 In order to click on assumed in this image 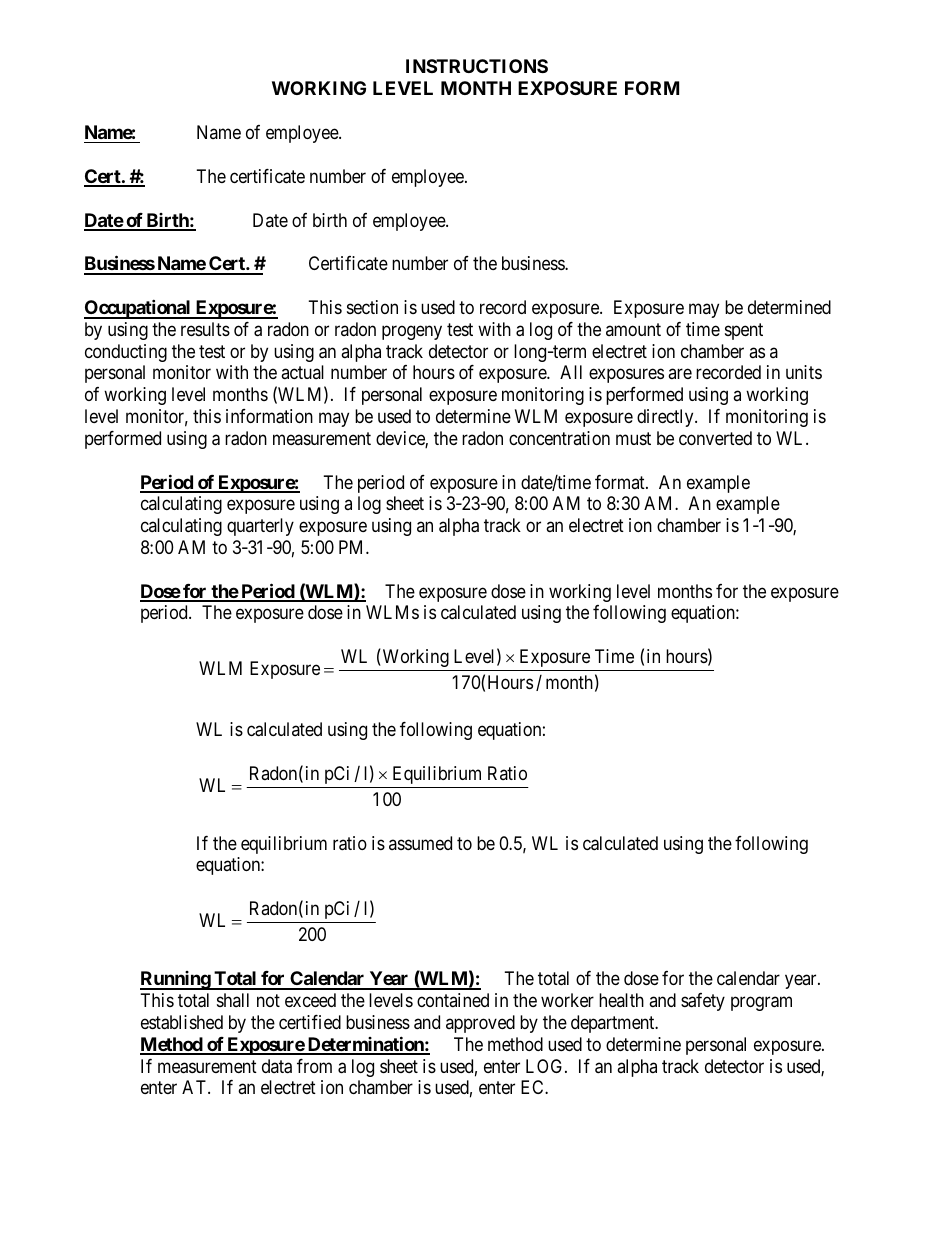, I will do `click(420, 843)`.
